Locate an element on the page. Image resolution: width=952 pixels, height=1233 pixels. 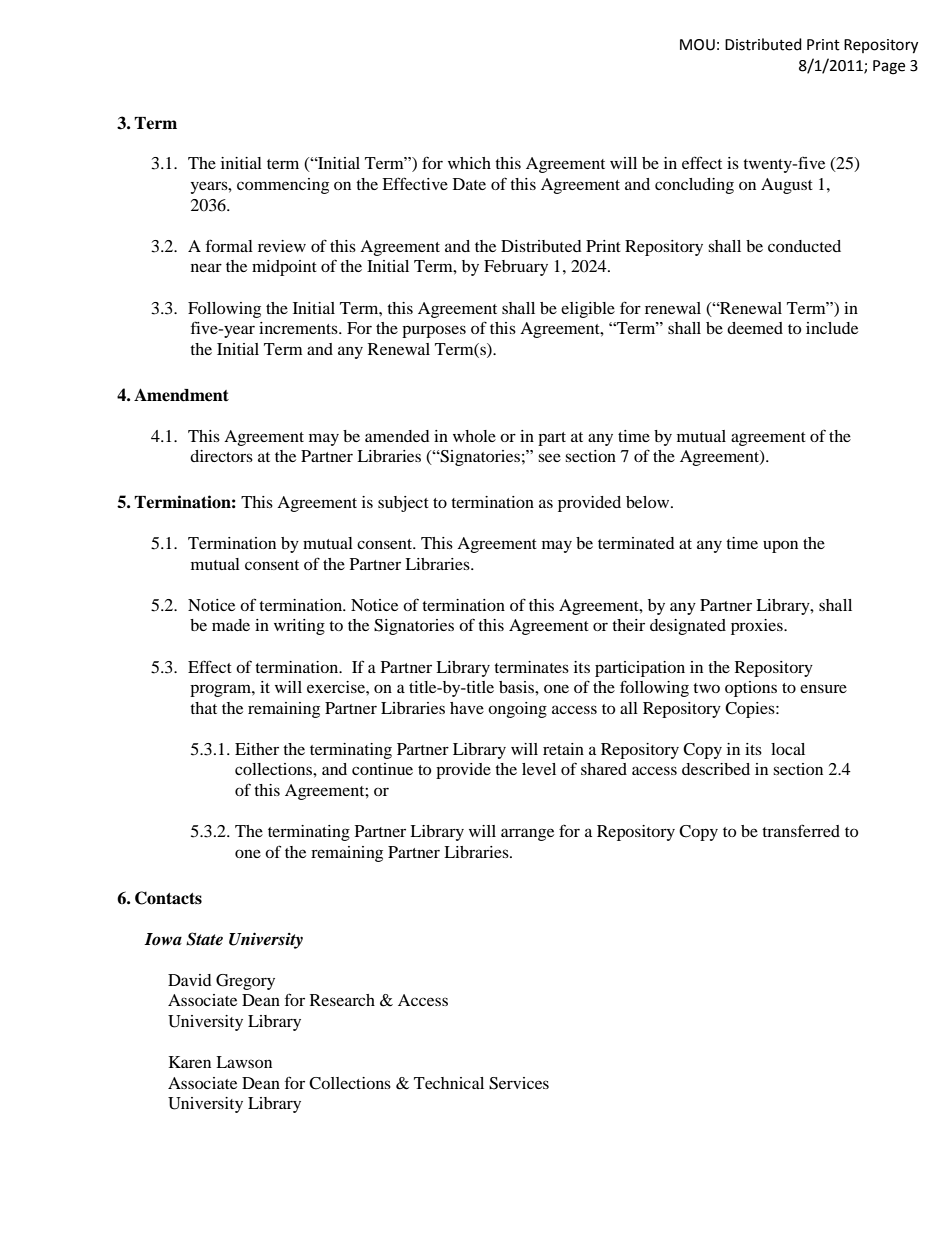
Page is located at coordinates (889, 67).
